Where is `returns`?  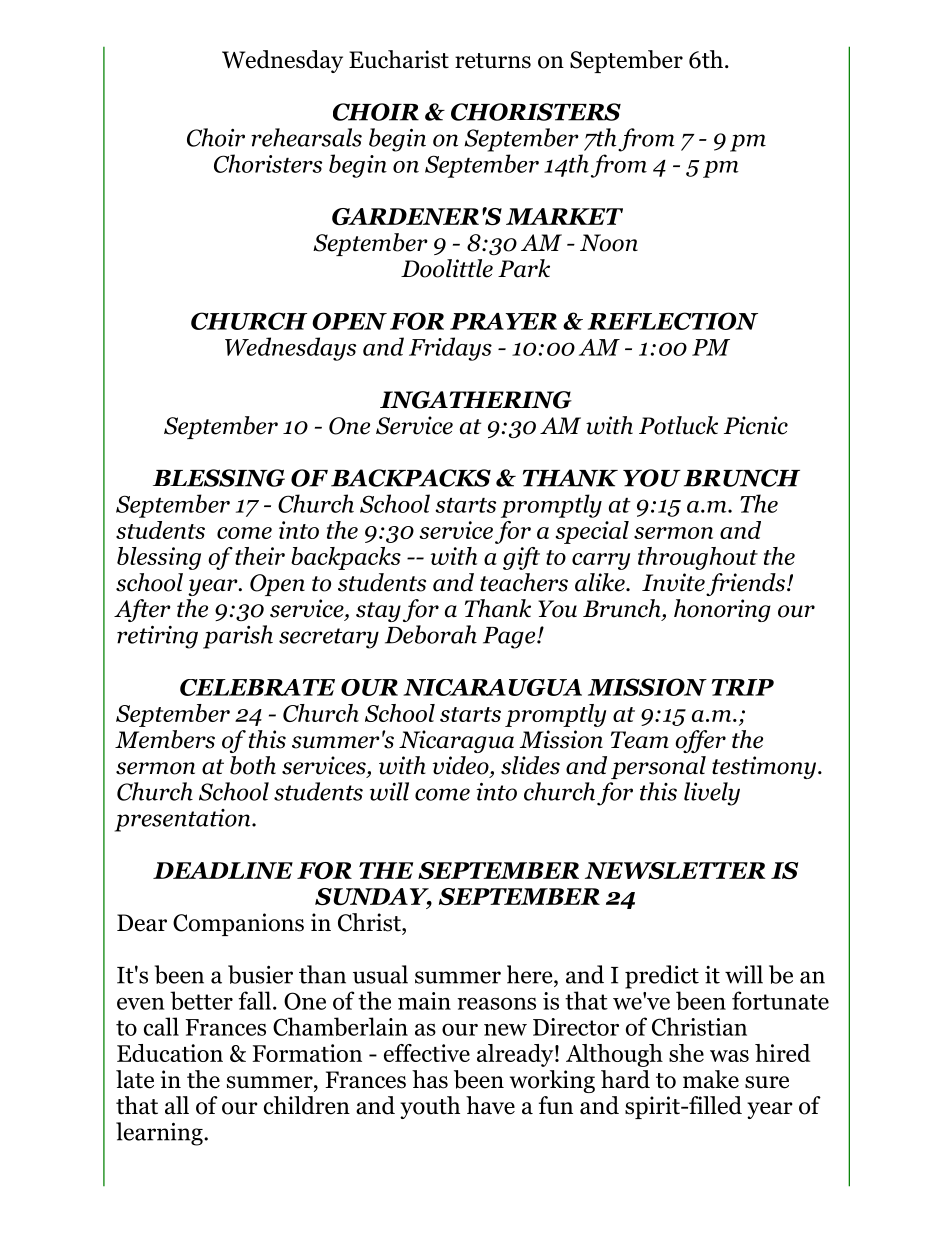 returns is located at coordinates (493, 61).
